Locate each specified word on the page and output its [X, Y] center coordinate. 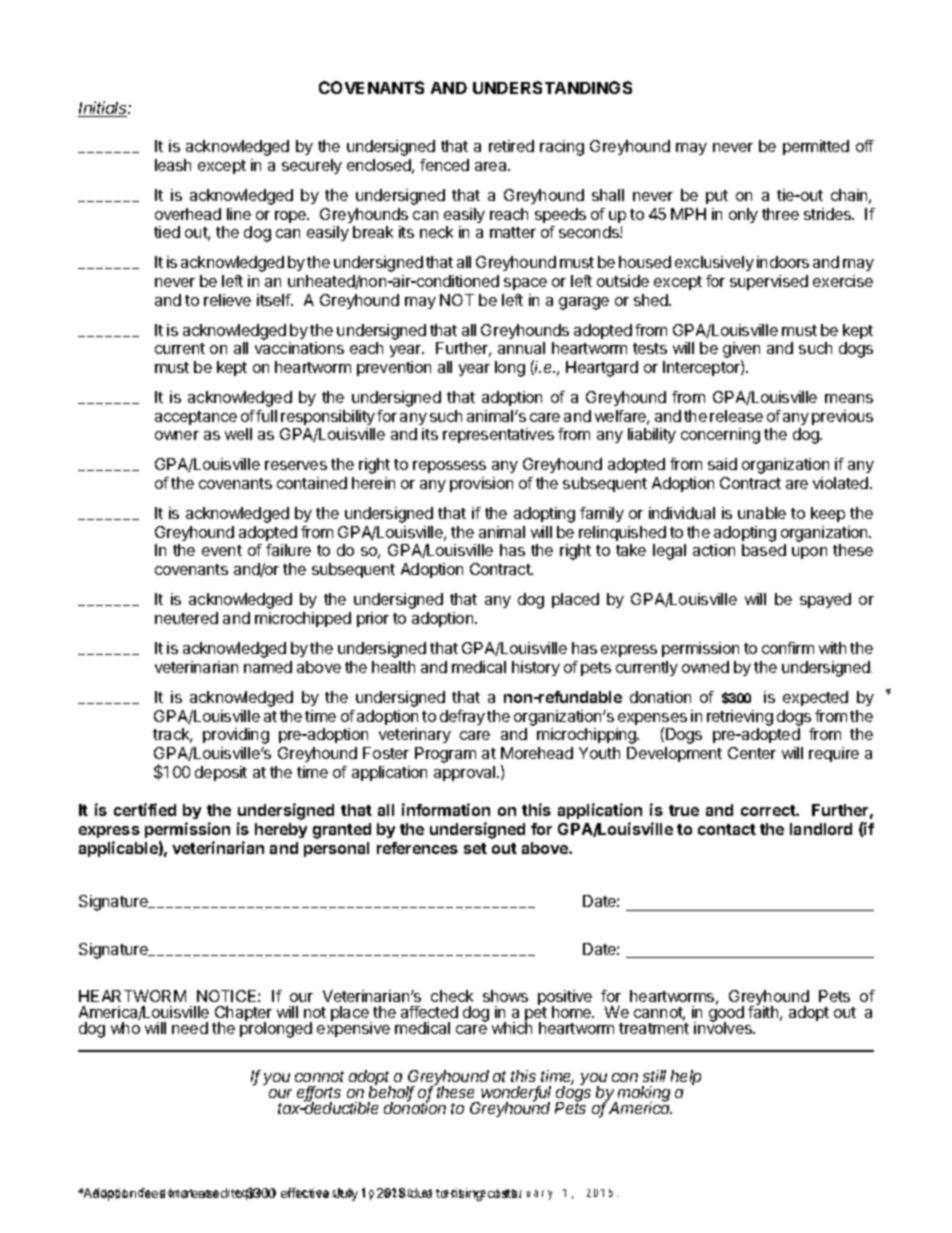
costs [502, 1193]
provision [481, 484]
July [345, 1194]
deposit [221, 773]
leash [173, 165]
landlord [821, 829]
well [238, 434]
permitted [816, 147]
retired [511, 146]
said [722, 464]
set [475, 848]
